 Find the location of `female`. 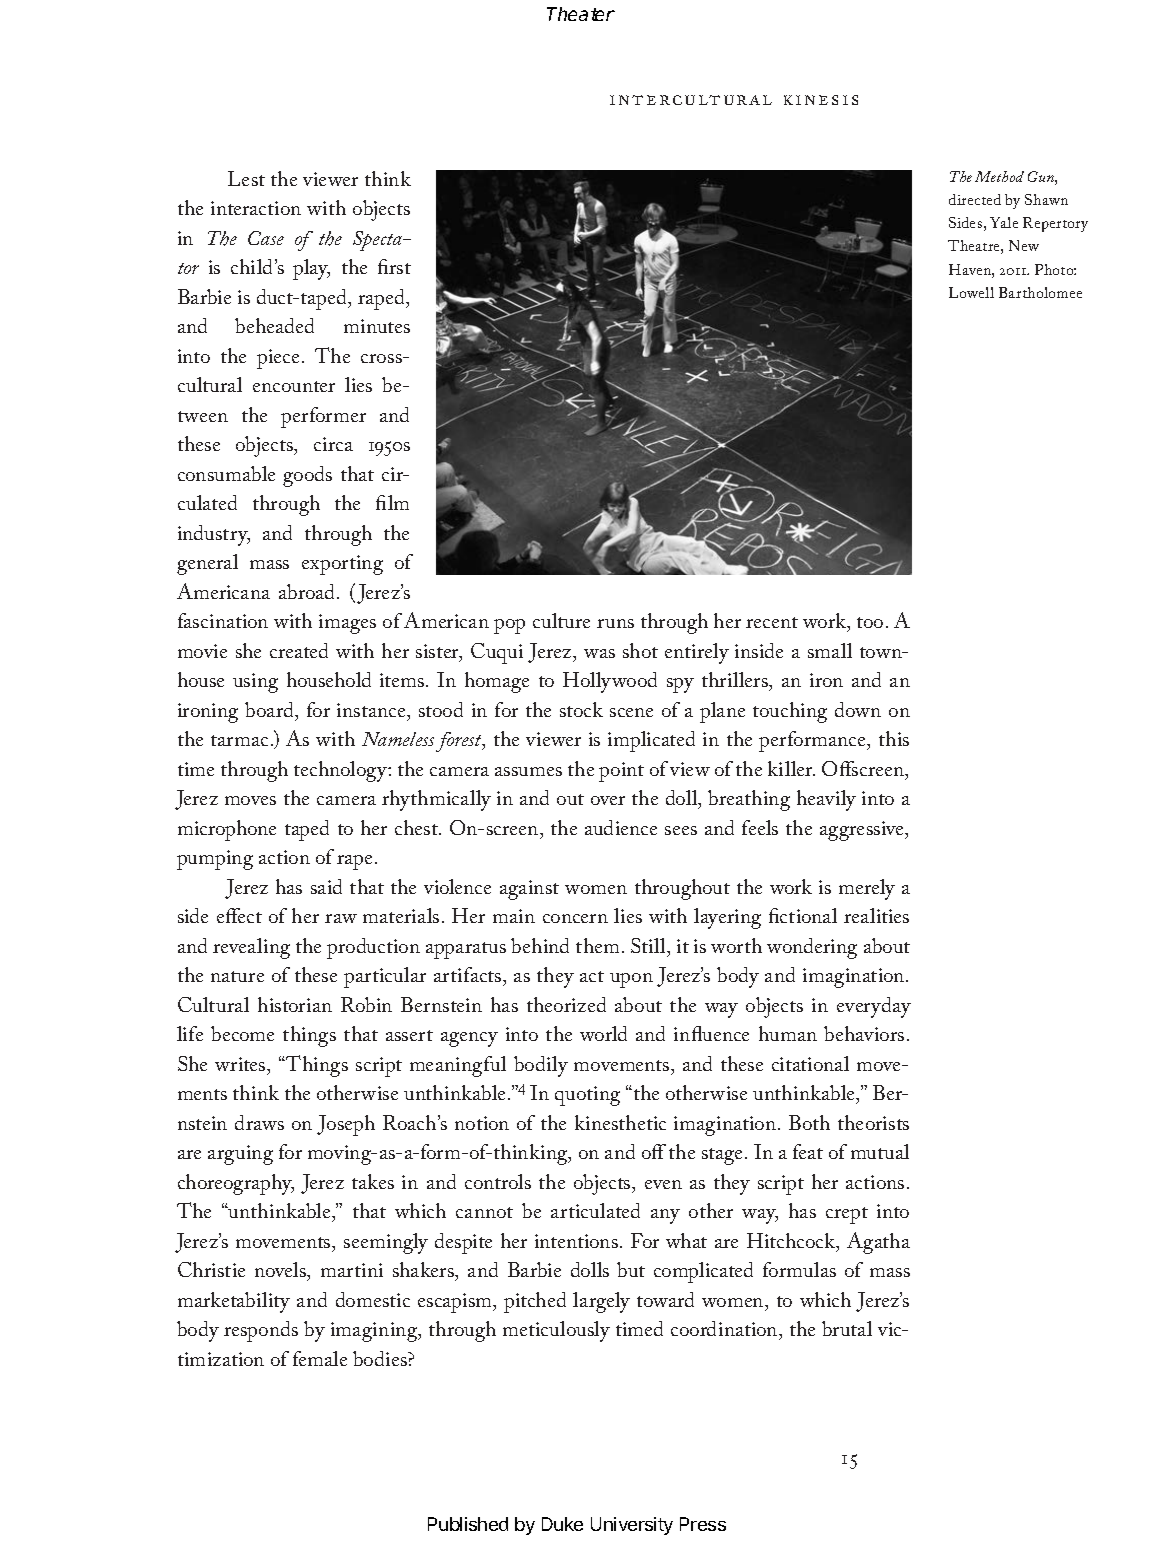

female is located at coordinates (320, 1358).
